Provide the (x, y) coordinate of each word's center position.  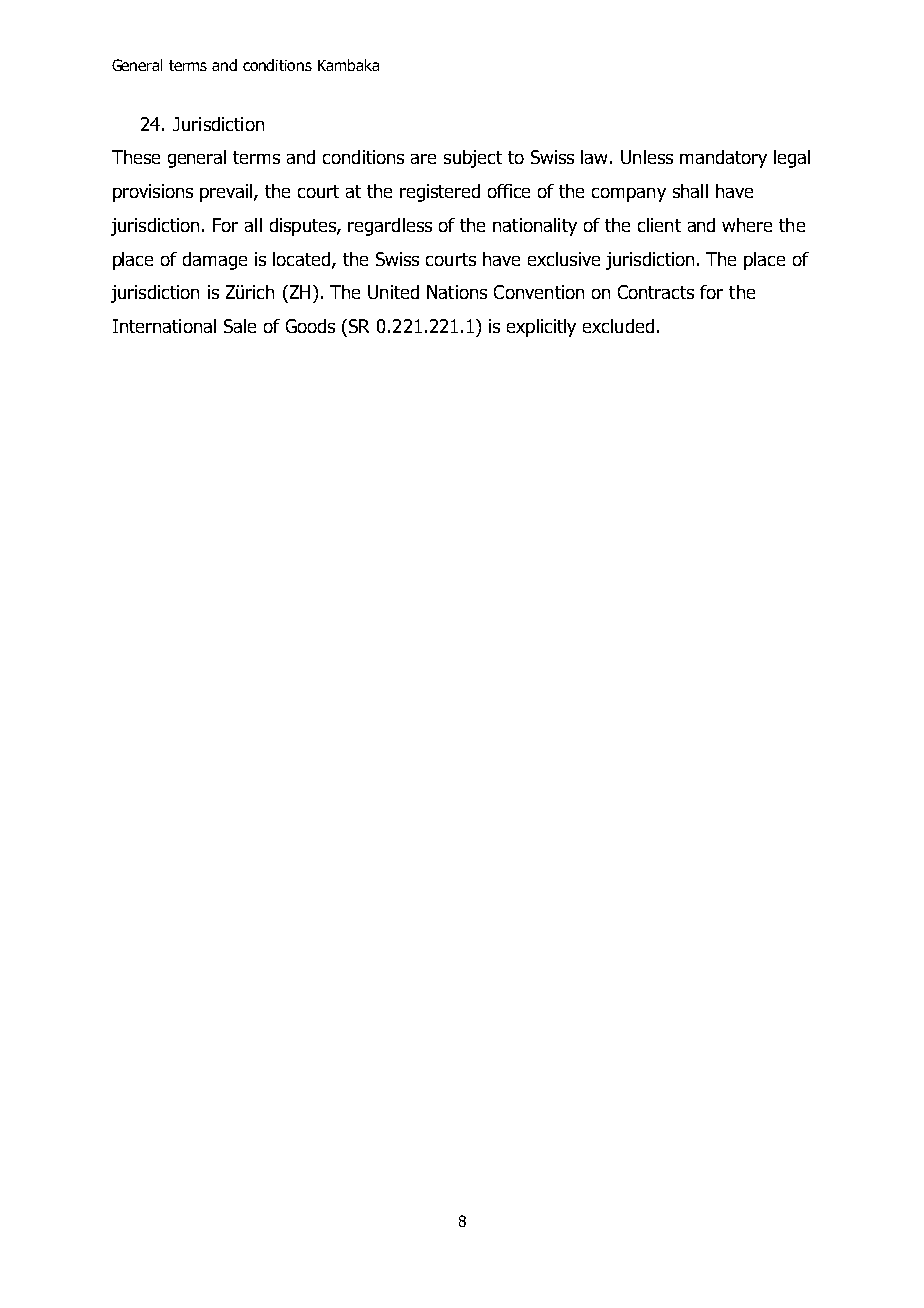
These (136, 157)
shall (690, 191)
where (747, 225)
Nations (457, 292)
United (393, 292)
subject (473, 159)
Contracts (656, 292)
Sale (240, 326)
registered (440, 193)
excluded (618, 326)
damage (215, 261)
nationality (535, 227)
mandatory (723, 159)
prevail (227, 193)
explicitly (541, 328)
